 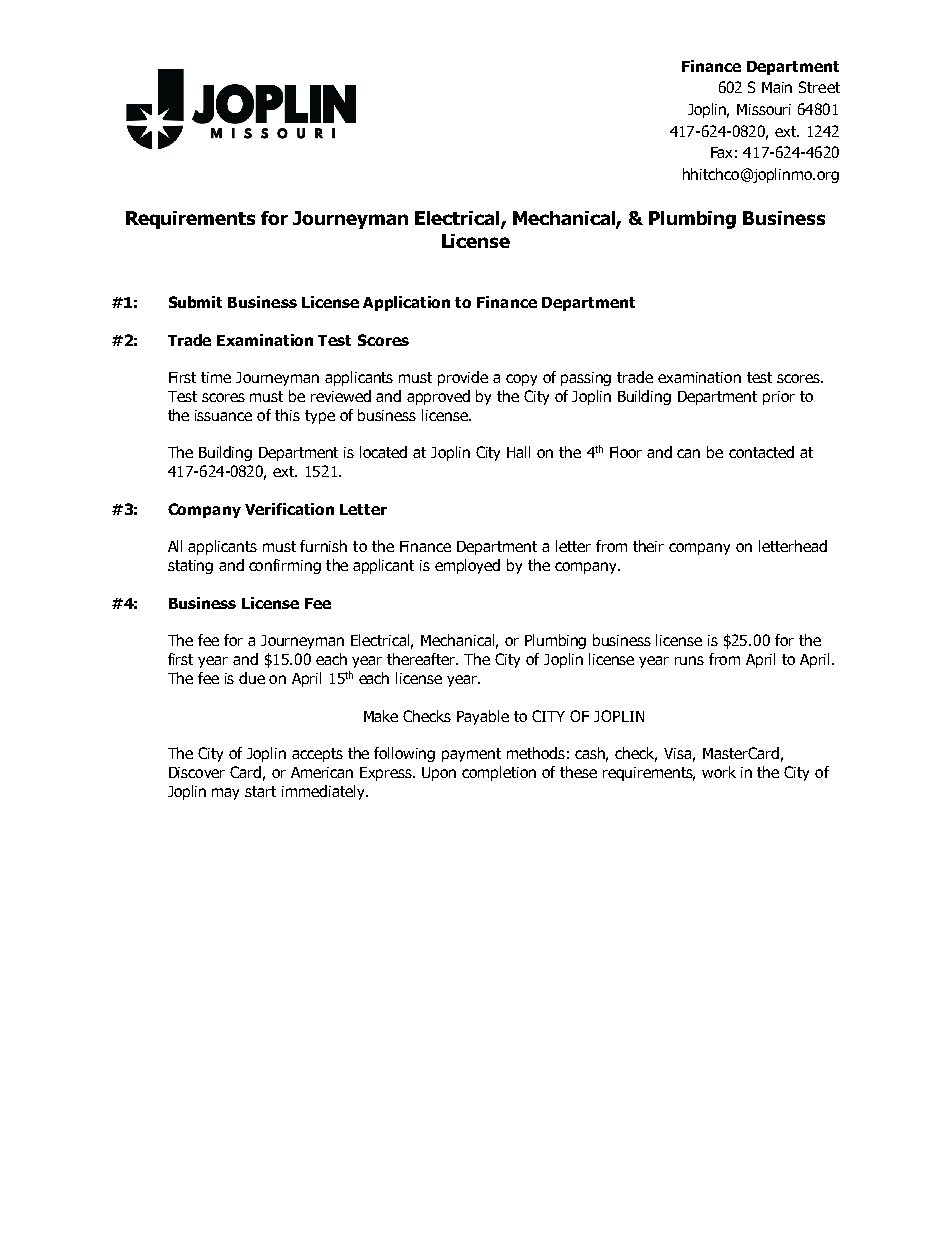 I want to click on Hall, so click(x=518, y=452).
